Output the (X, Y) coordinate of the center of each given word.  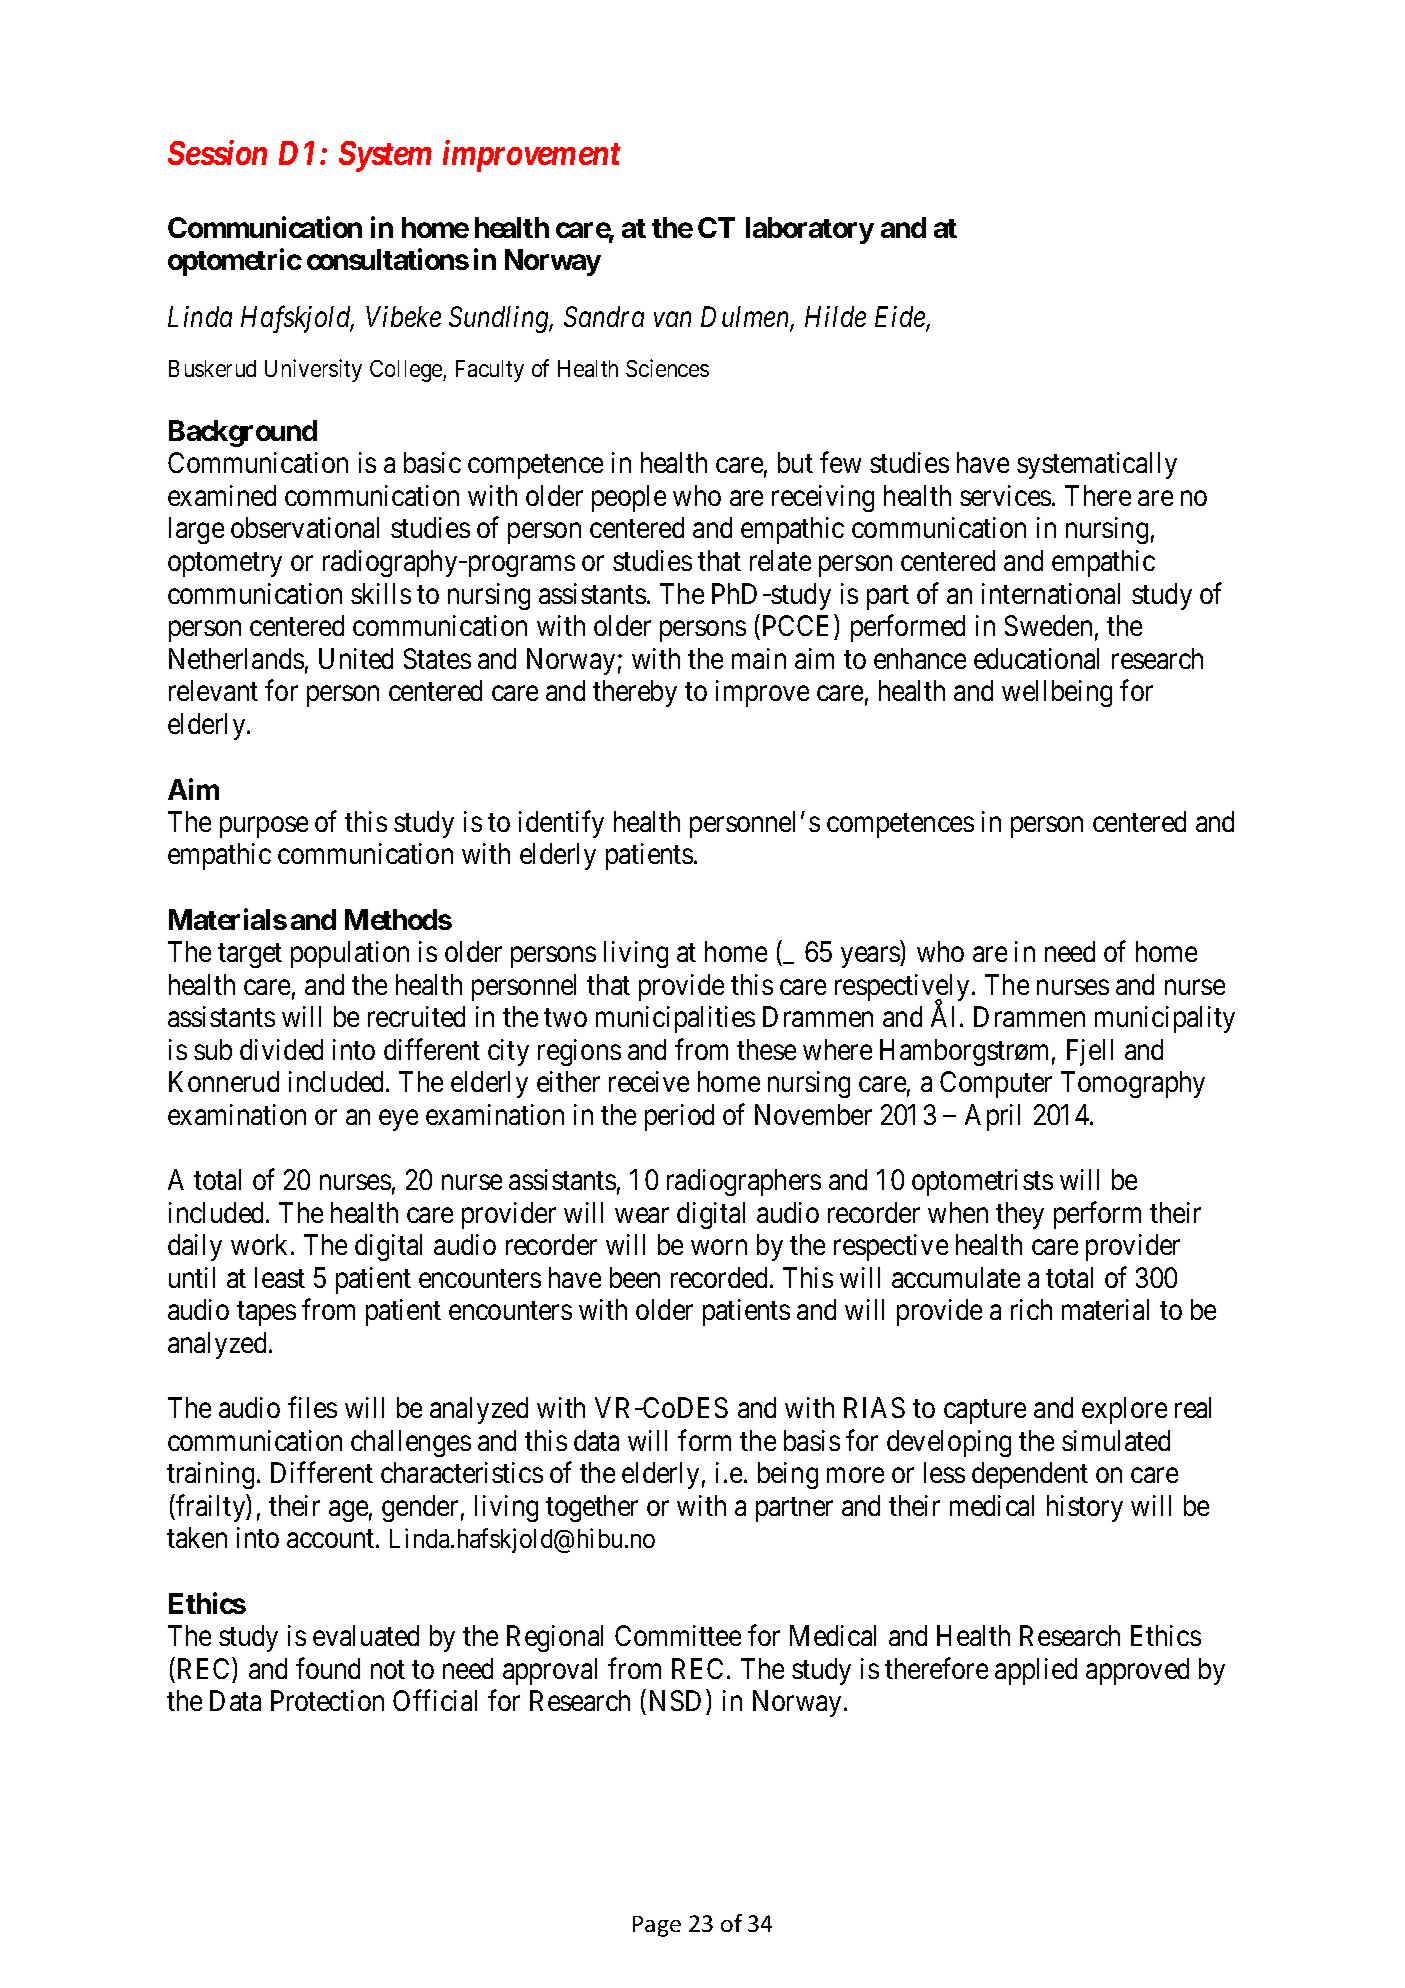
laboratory (810, 230)
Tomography (1133, 1084)
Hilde (835, 316)
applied (1036, 1671)
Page (657, 1926)
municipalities (675, 1019)
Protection (327, 1700)
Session (217, 152)
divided (281, 1049)
